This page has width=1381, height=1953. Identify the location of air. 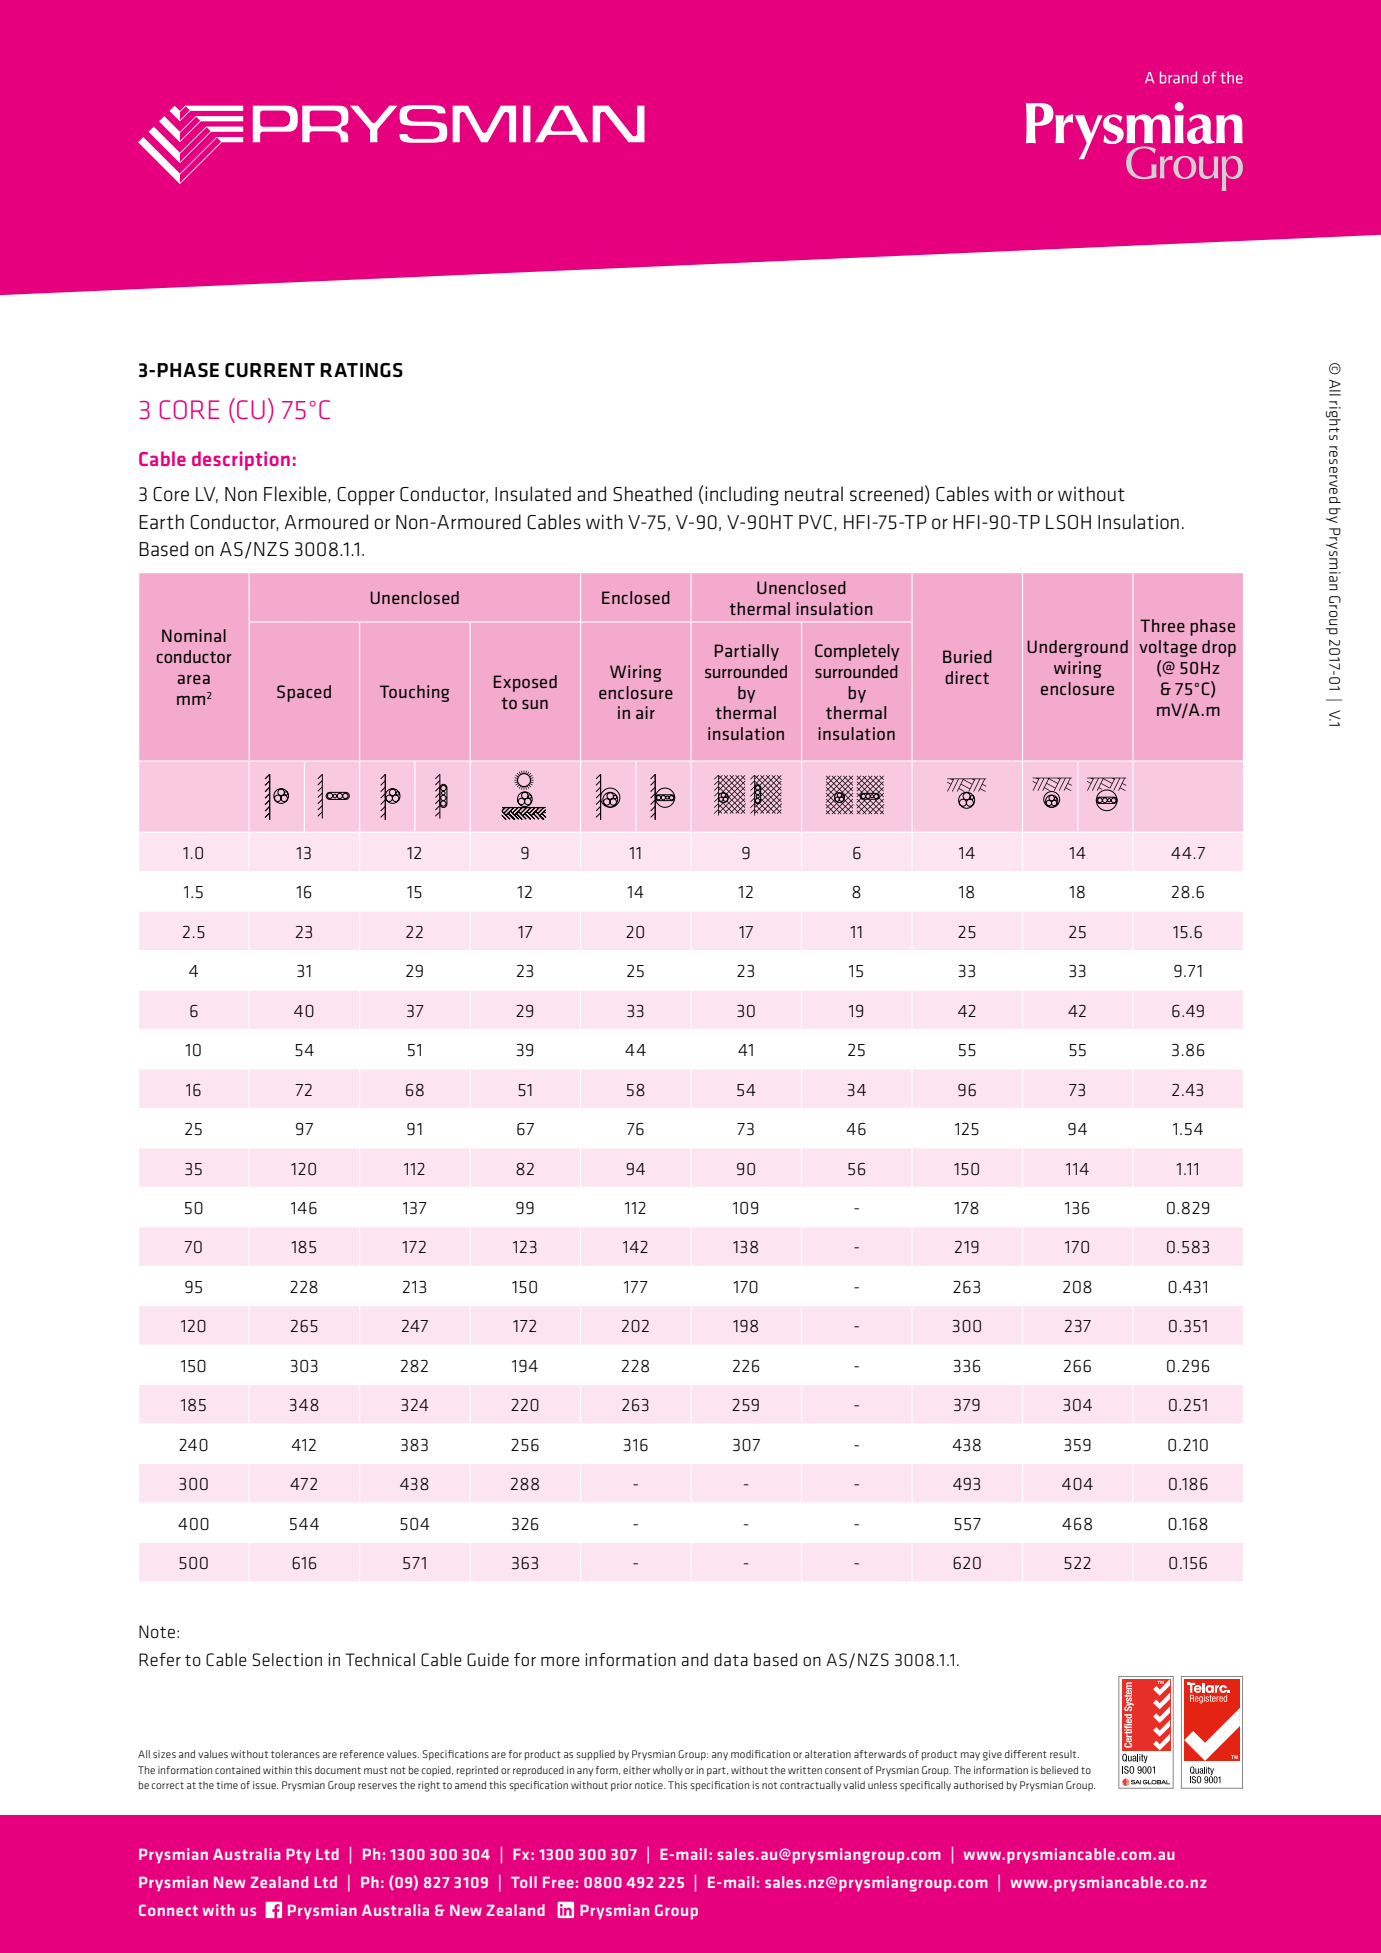
(645, 712).
